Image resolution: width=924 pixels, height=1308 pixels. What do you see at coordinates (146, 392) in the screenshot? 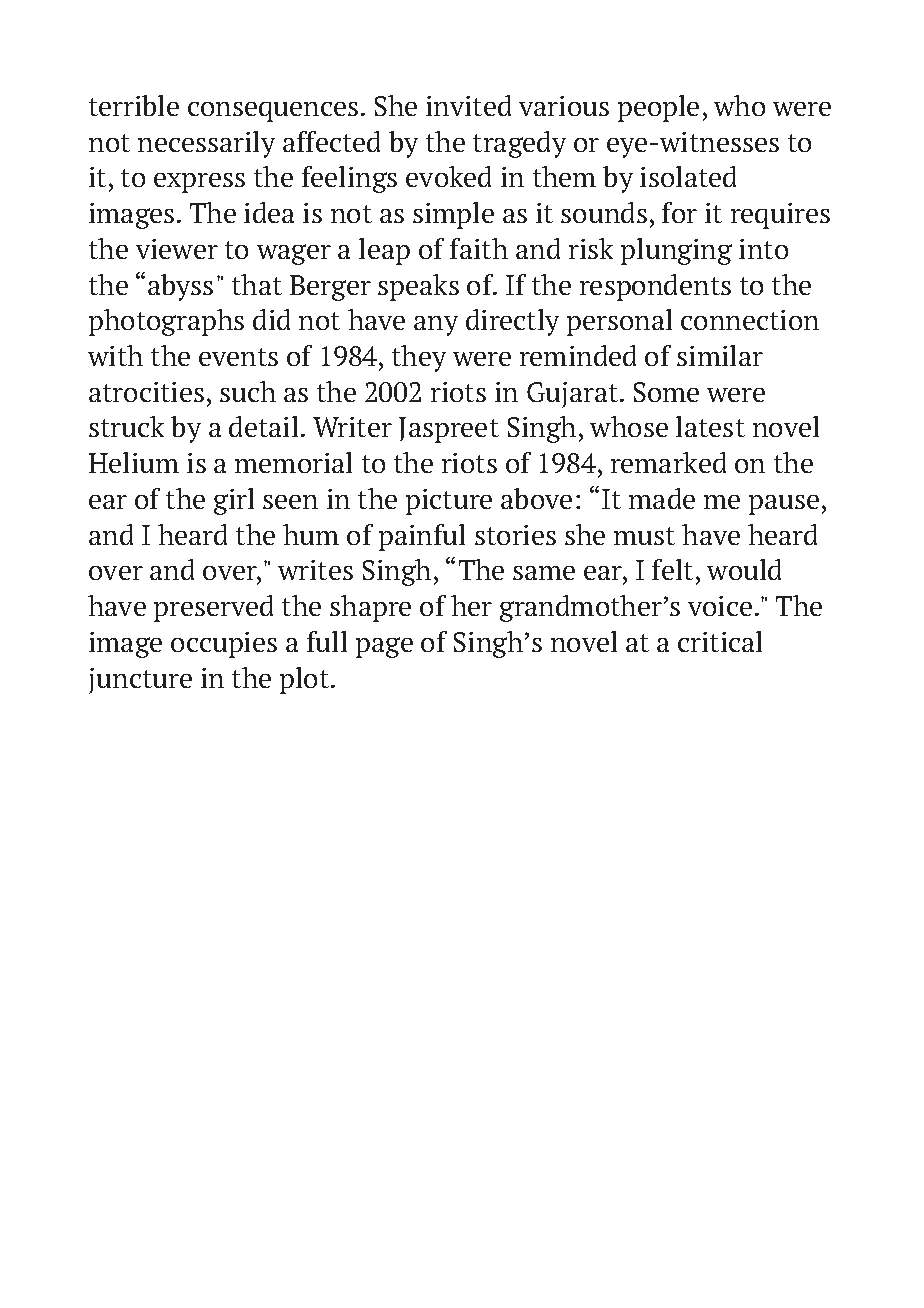
I see `atrocities` at bounding box center [146, 392].
